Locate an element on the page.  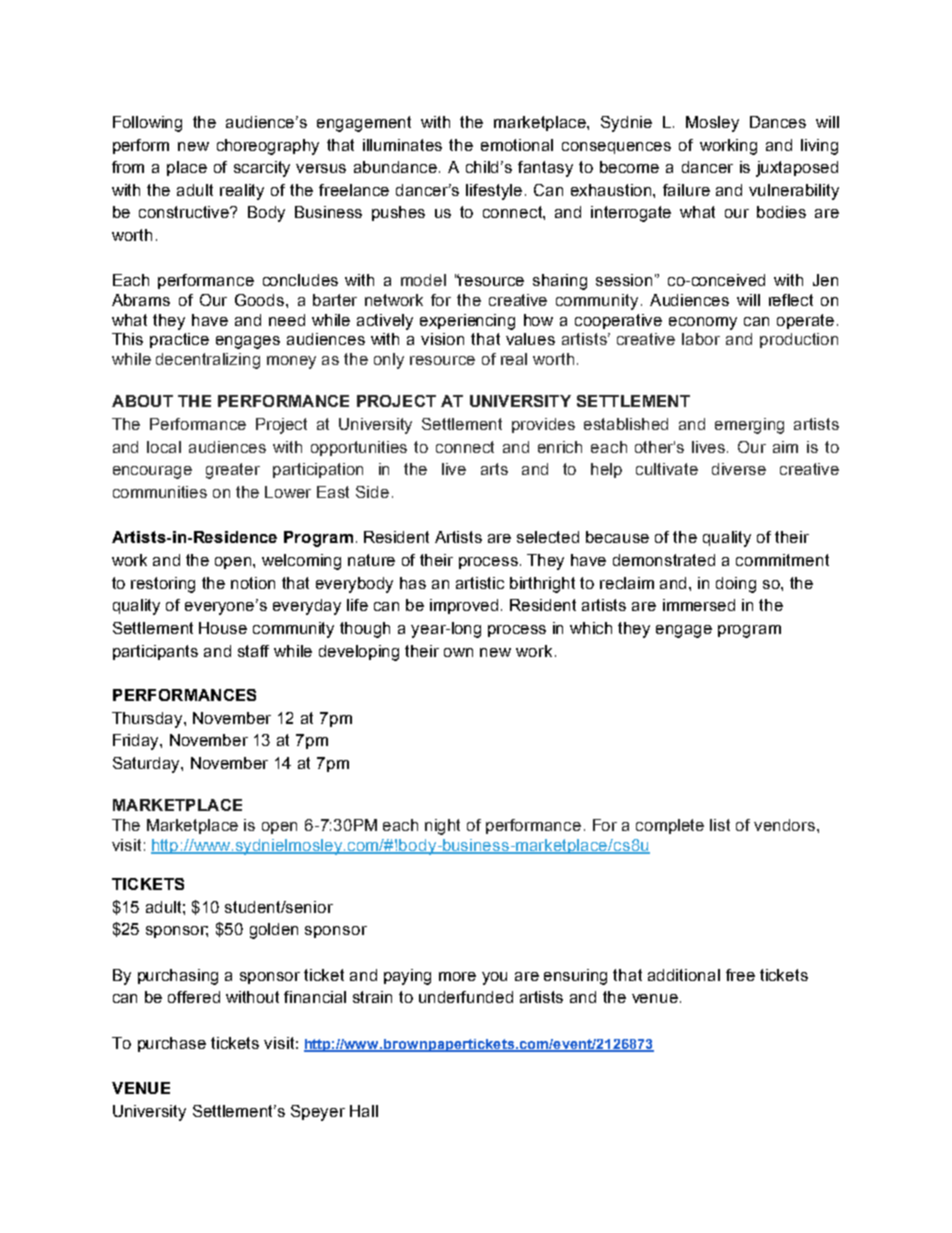
golden is located at coordinates (274, 931).
